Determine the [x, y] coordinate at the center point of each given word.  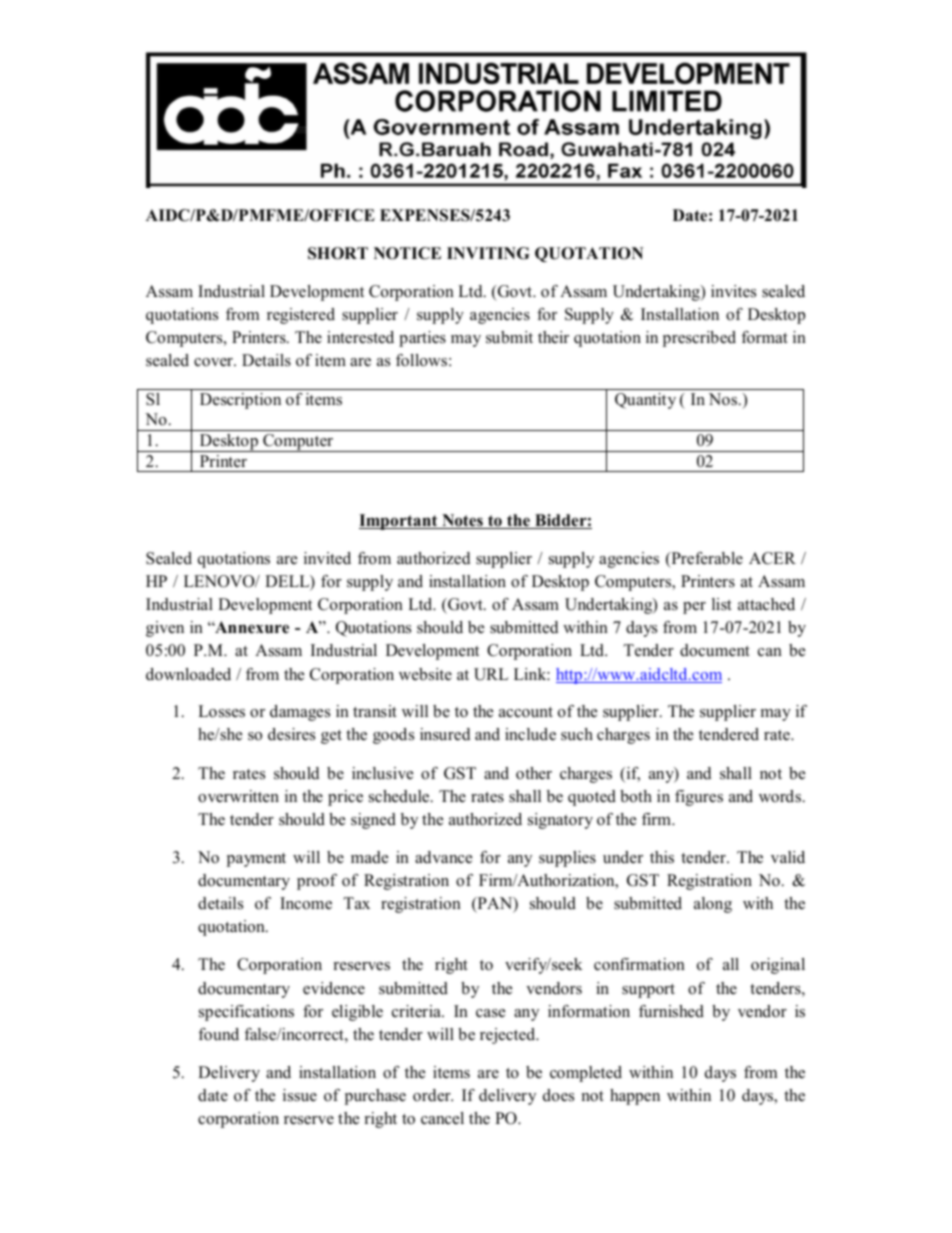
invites [733, 291]
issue [300, 1095]
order [433, 1095]
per [694, 608]
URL [491, 674]
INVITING [488, 253]
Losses [221, 711]
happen [635, 1097]
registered [301, 316]
